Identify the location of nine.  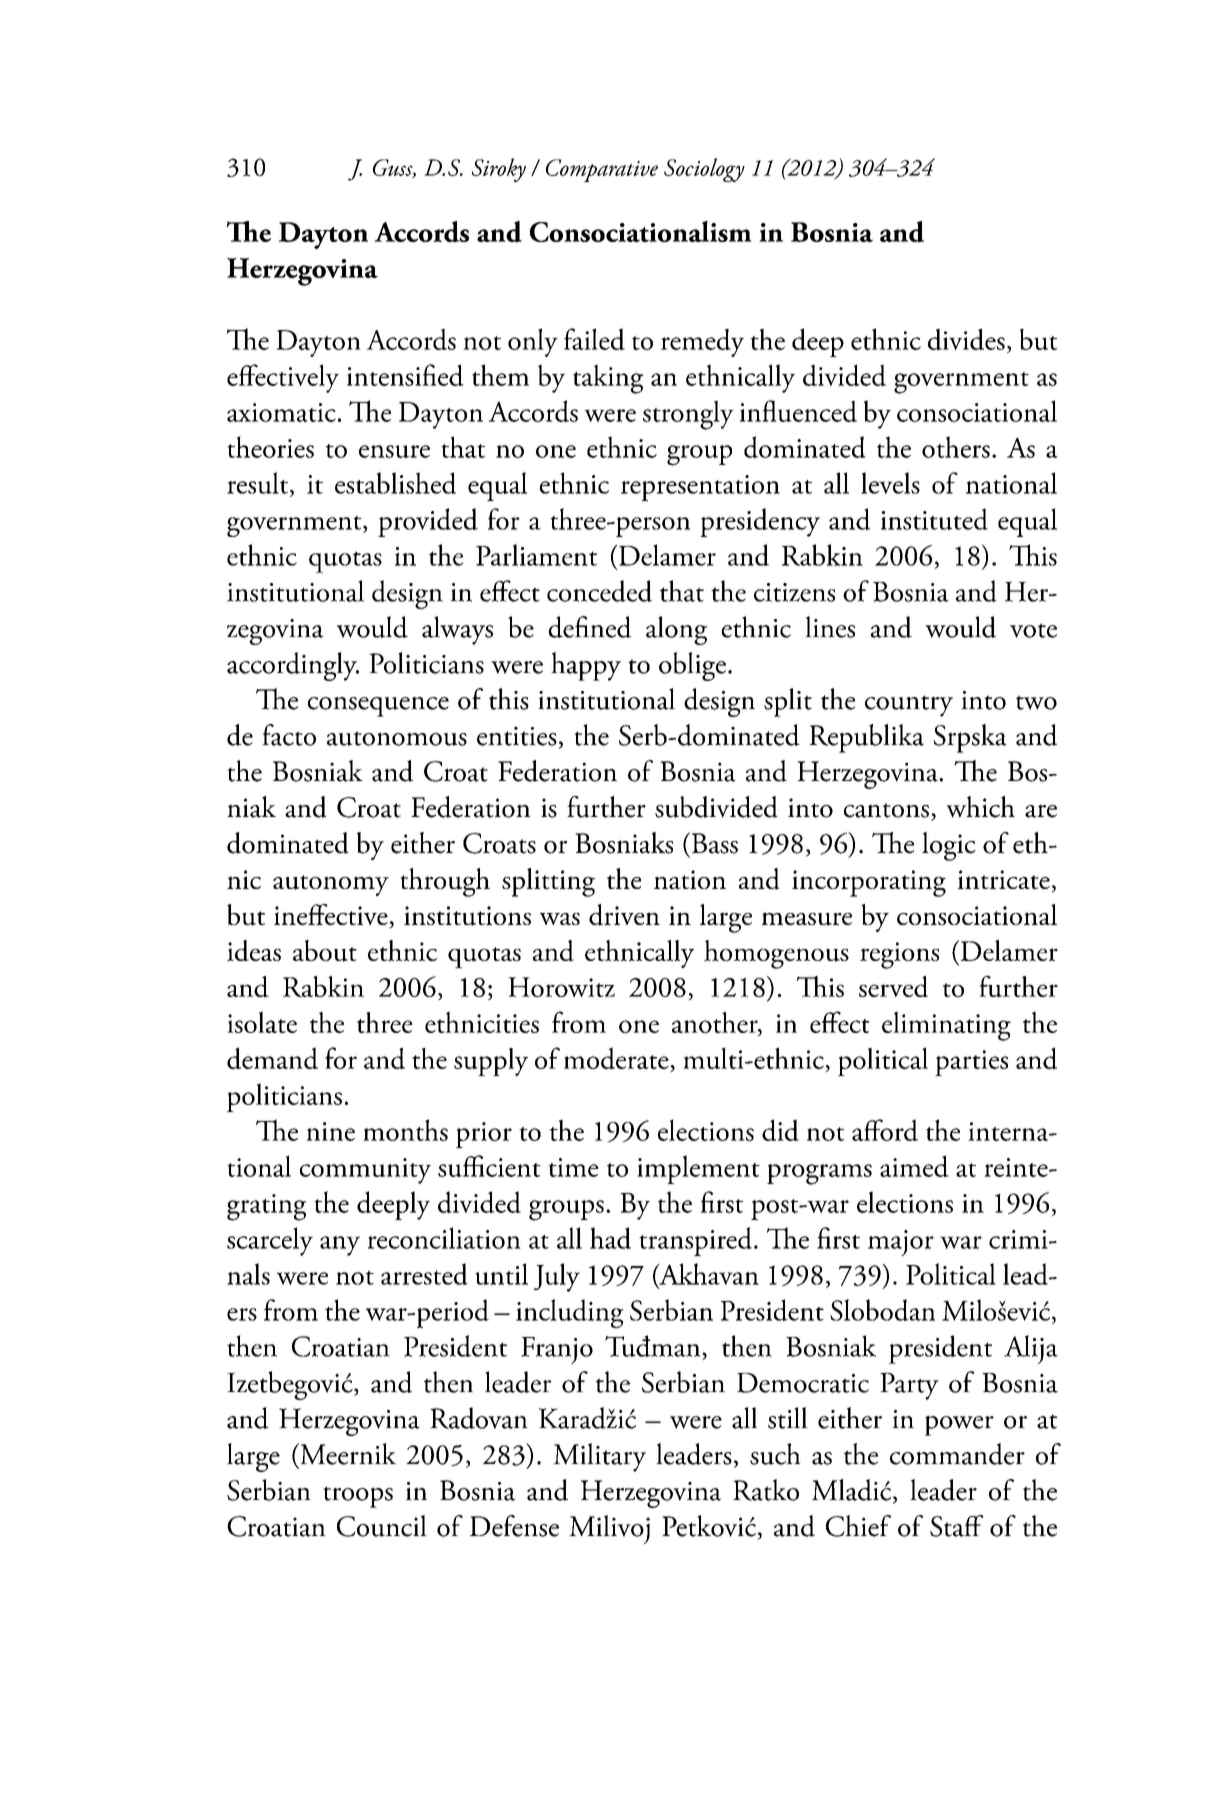
(330, 1131).
